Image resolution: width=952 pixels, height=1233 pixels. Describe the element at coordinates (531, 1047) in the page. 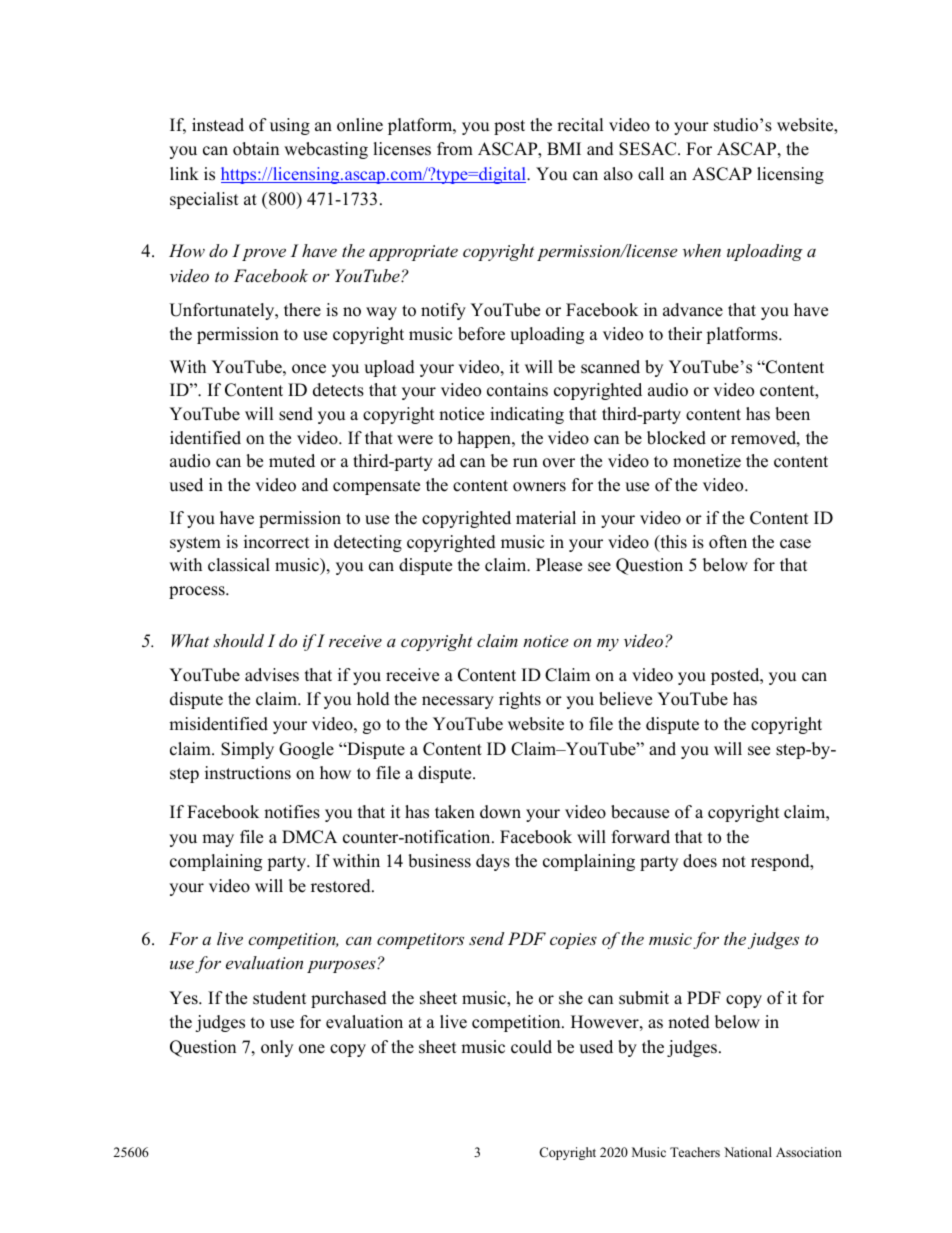

I see `could` at that location.
